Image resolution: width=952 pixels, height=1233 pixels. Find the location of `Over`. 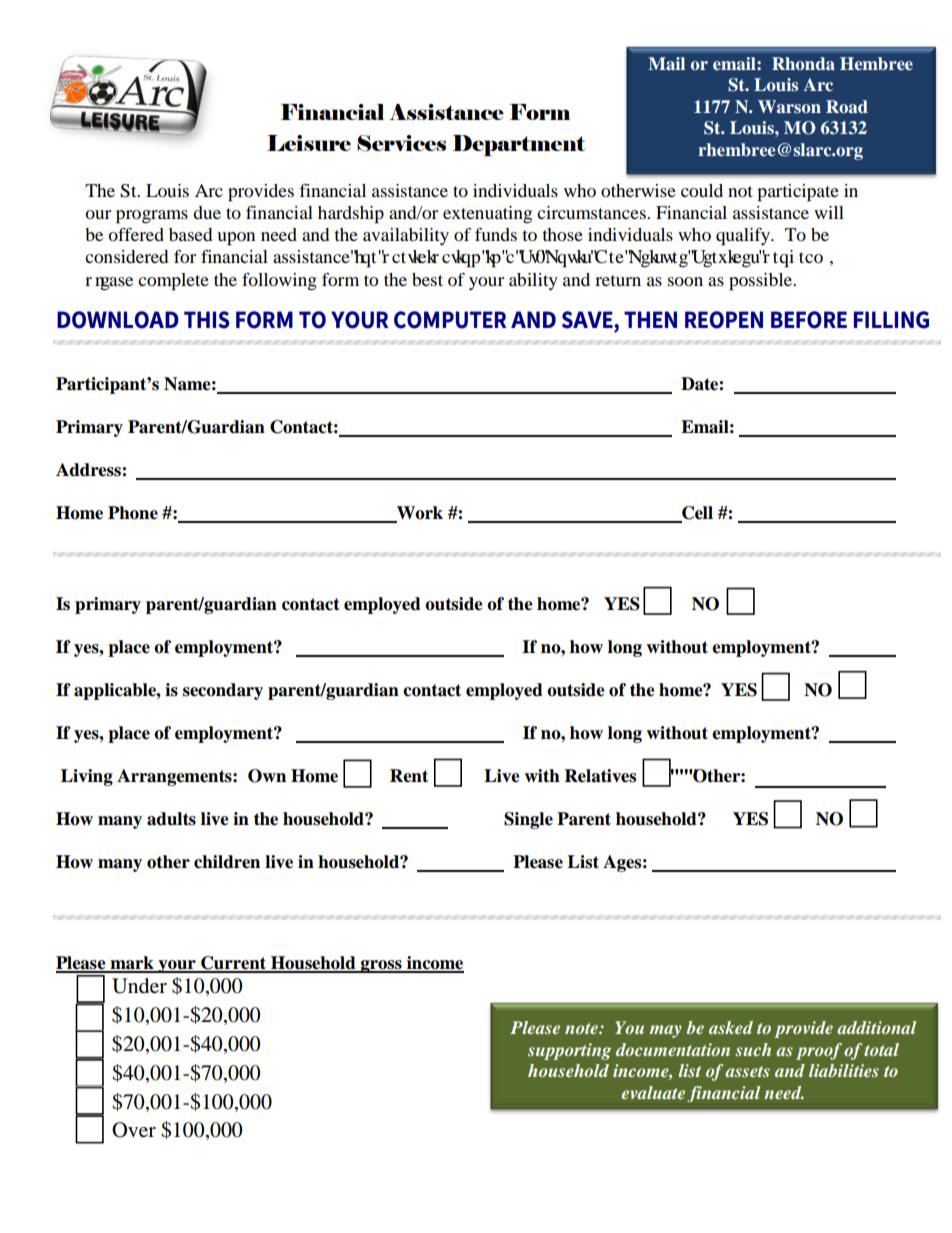

Over is located at coordinates (134, 1130).
